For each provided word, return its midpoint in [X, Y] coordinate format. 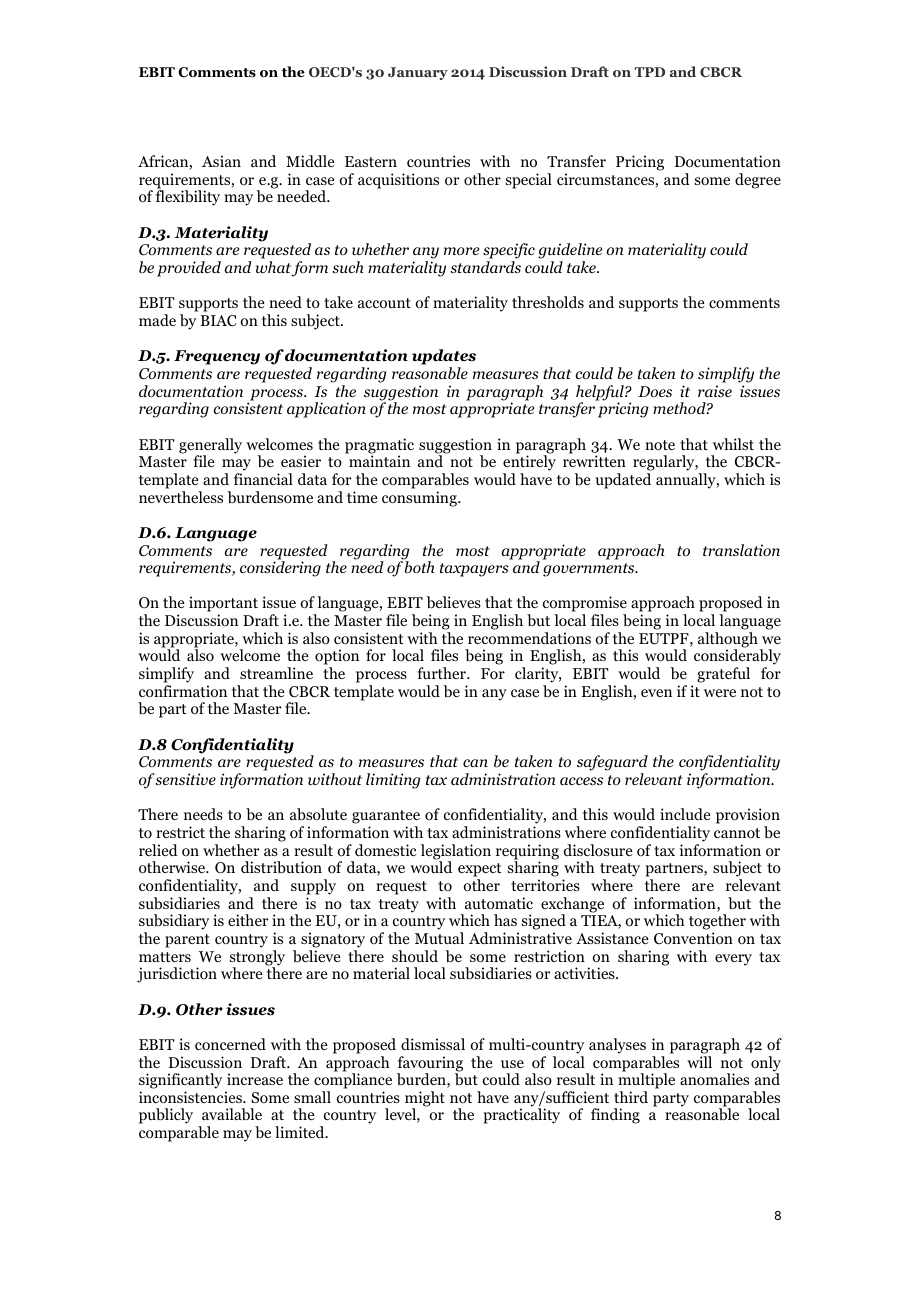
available [232, 1114]
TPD [650, 72]
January [418, 73]
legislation [456, 853]
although [729, 641]
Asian [221, 161]
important [223, 605]
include [685, 814]
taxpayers [474, 570]
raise [715, 391]
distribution [281, 867]
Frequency [217, 357]
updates [444, 358]
